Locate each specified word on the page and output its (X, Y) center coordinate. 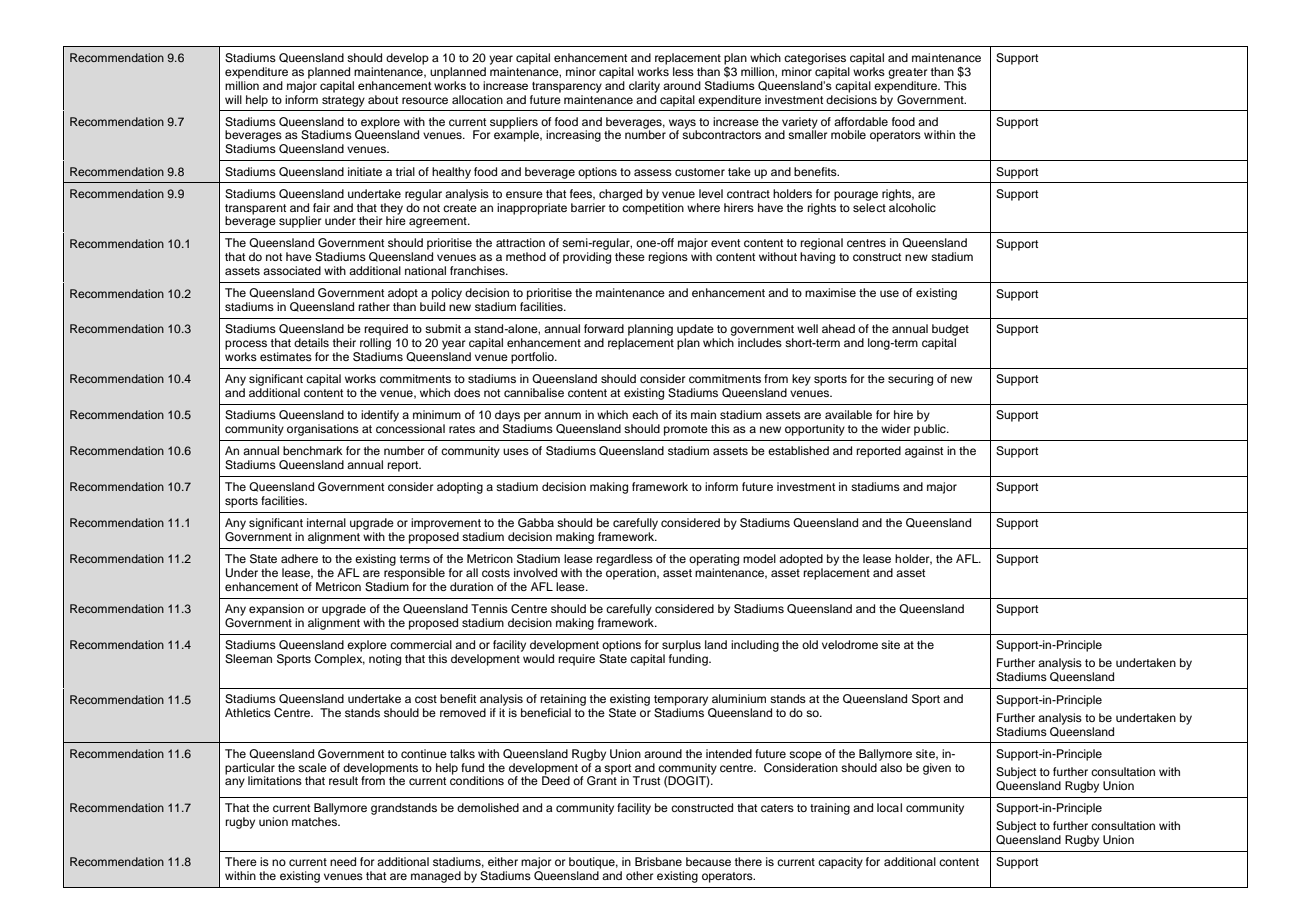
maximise (830, 292)
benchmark (312, 450)
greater (907, 73)
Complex (339, 660)
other (639, 875)
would (538, 658)
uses (516, 451)
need (343, 861)
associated (292, 270)
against (924, 452)
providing (587, 258)
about (383, 99)
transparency (567, 87)
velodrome (850, 644)
